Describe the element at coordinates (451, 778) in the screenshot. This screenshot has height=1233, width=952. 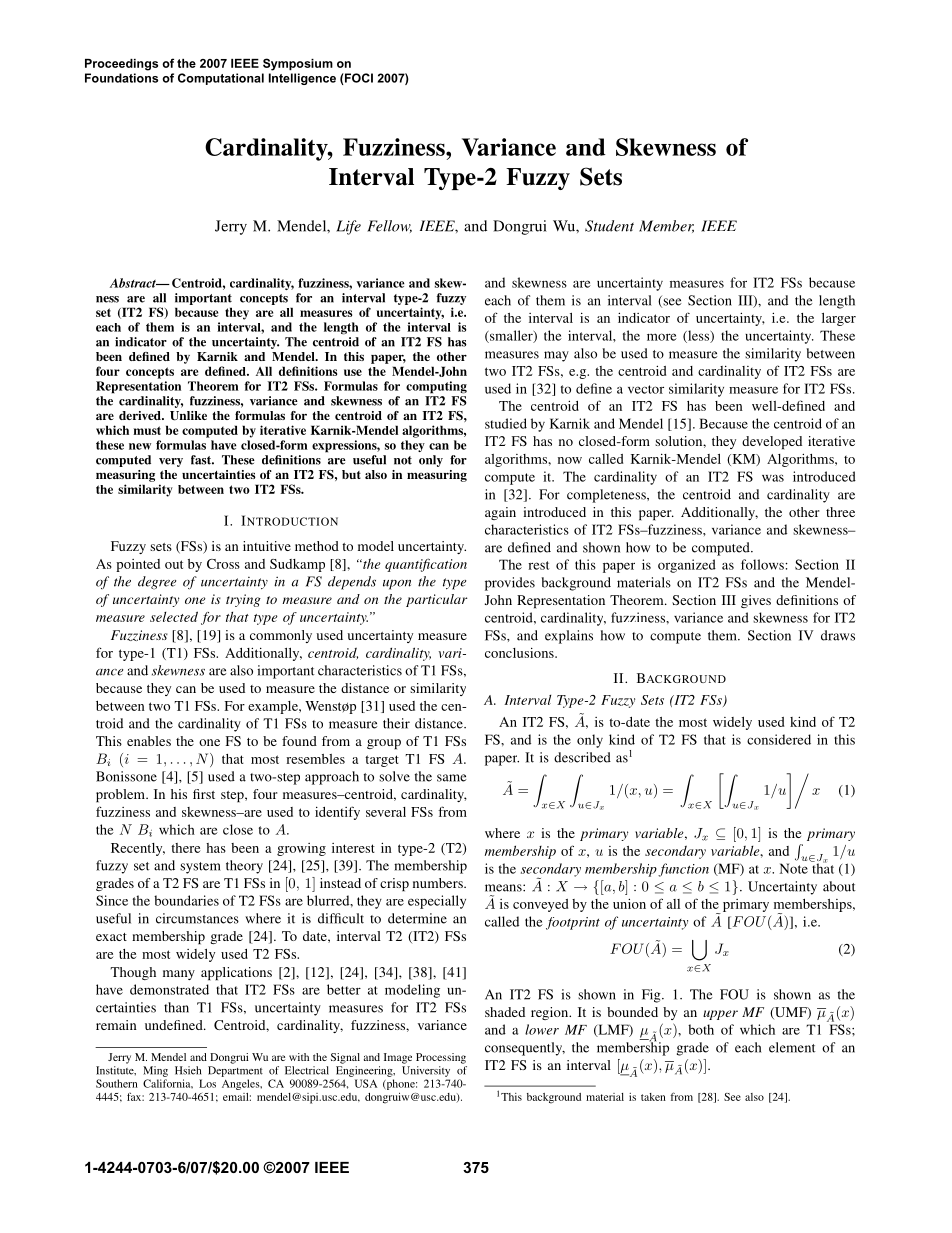
I see `same` at that location.
